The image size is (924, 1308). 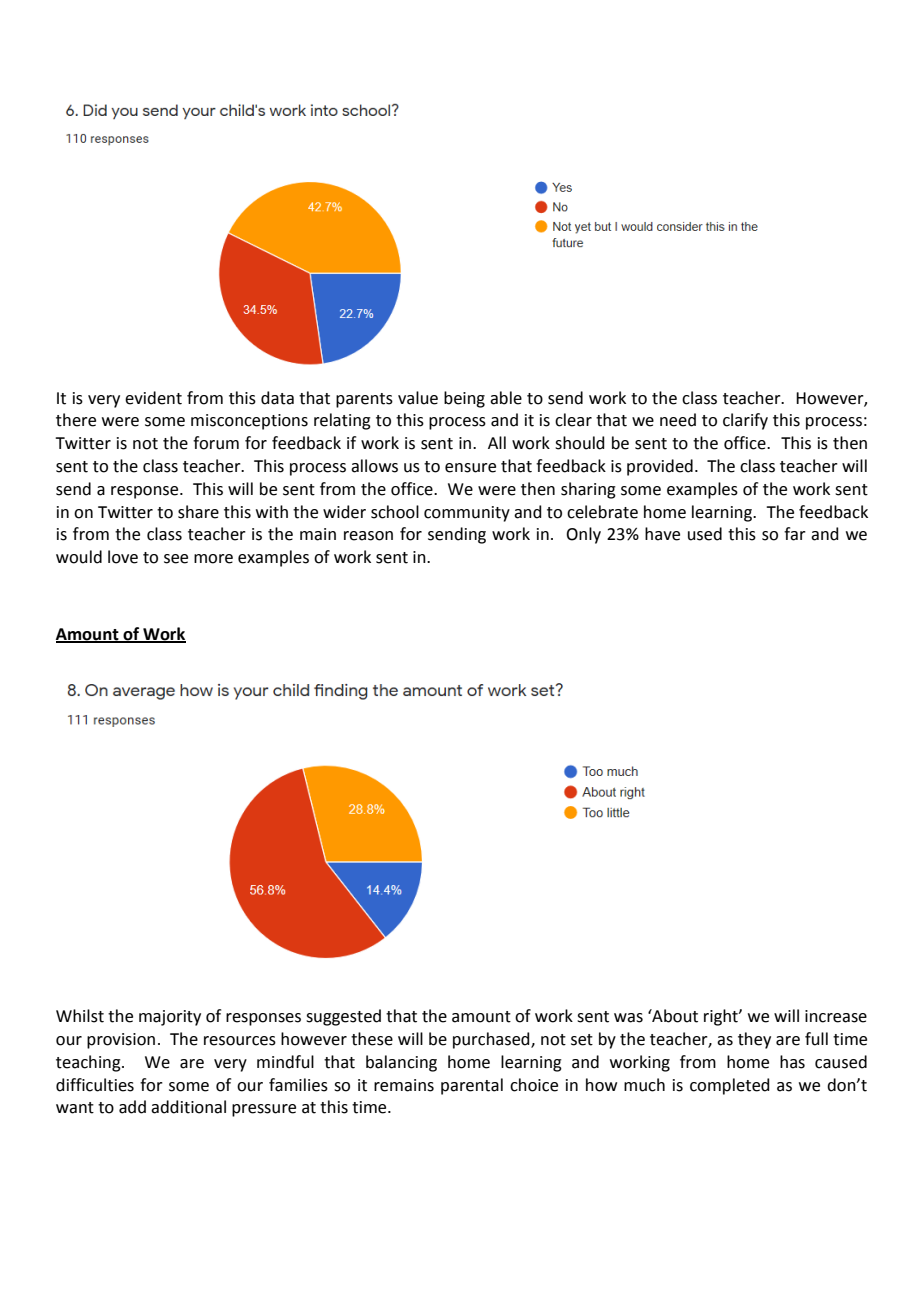 I want to click on suggested, so click(x=343, y=1017).
